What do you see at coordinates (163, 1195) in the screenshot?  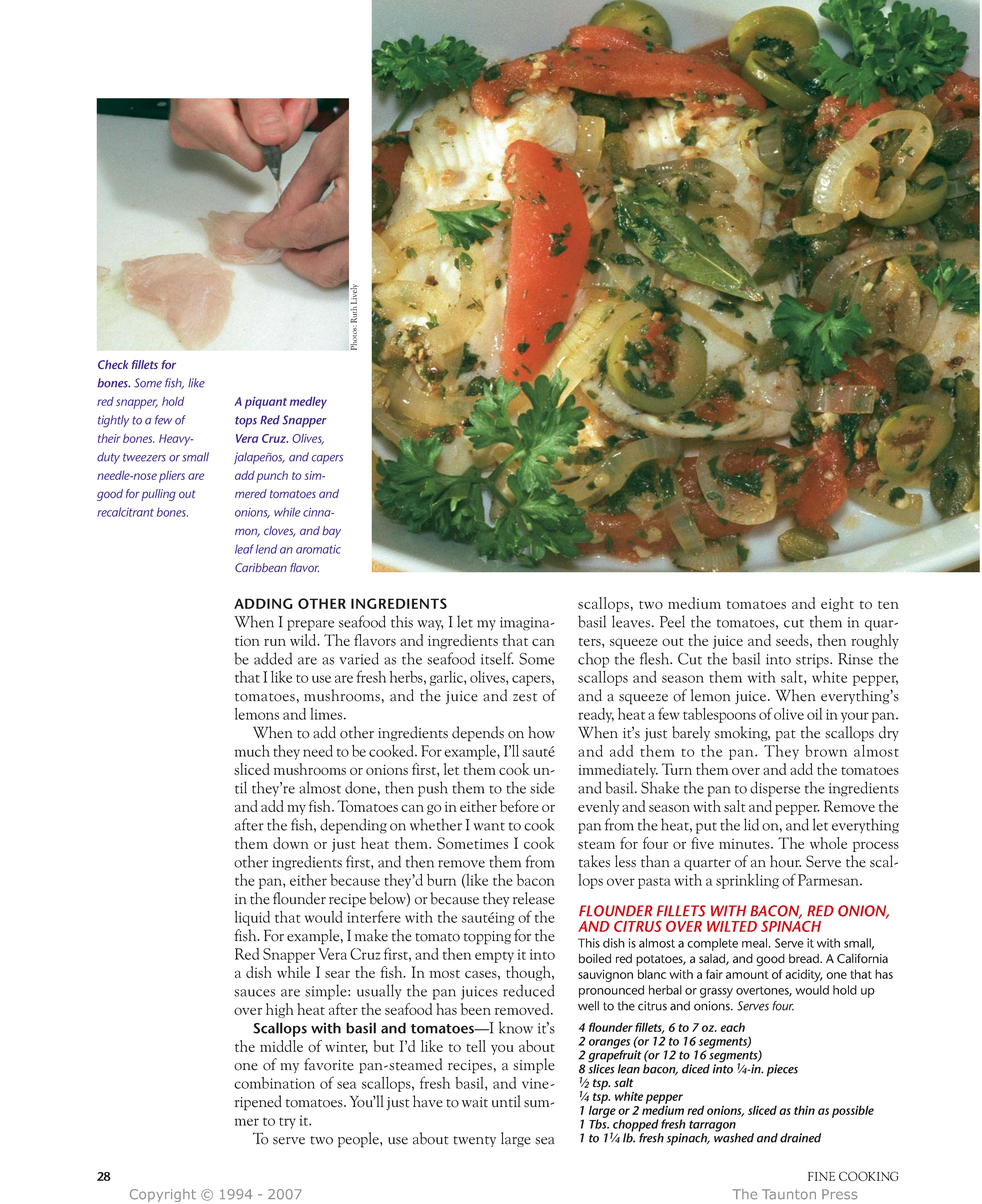 I see `Copyright` at bounding box center [163, 1195].
